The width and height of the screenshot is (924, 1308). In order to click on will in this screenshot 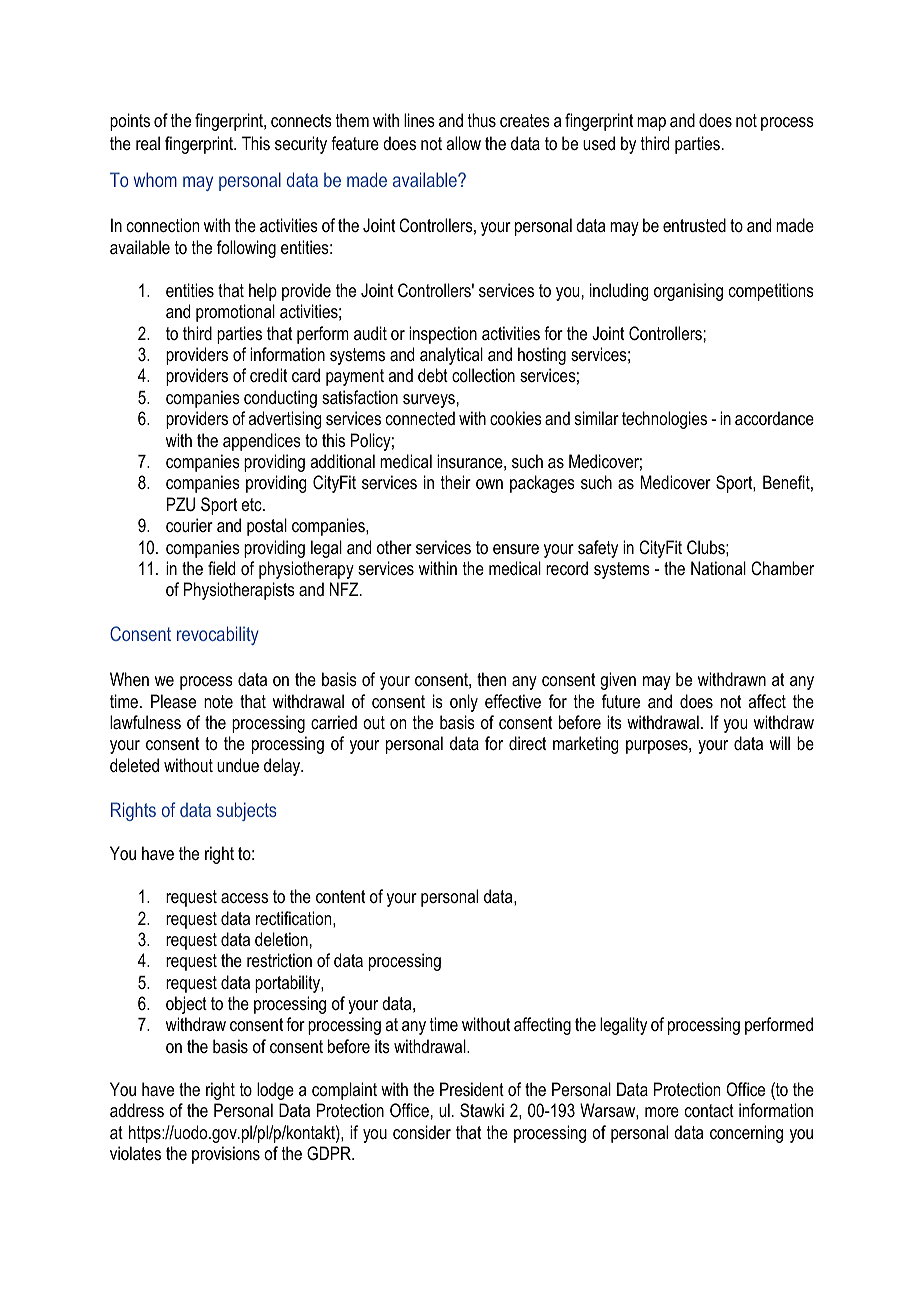, I will do `click(780, 743)`.
